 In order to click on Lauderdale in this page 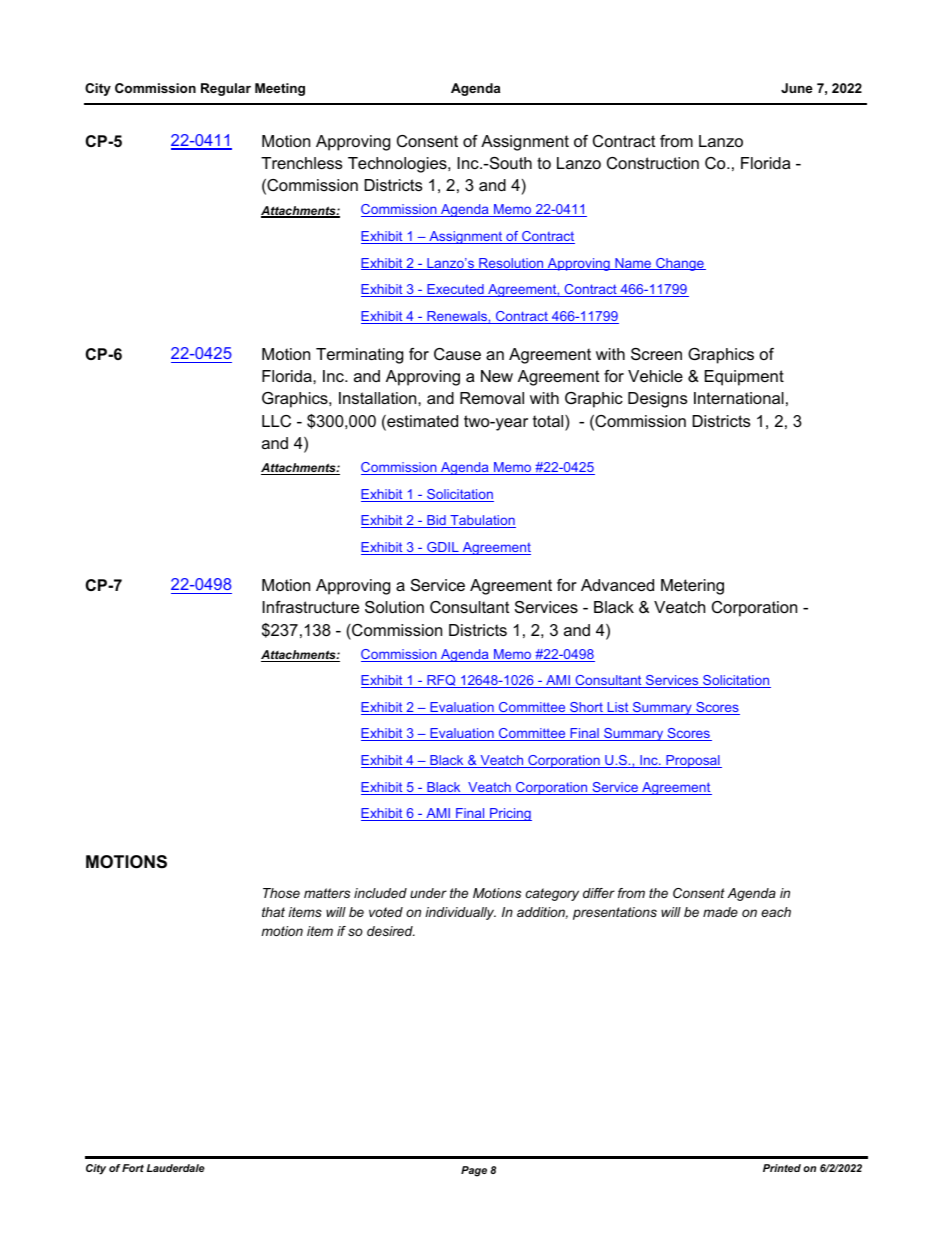, I will do `click(176, 1168)`.
